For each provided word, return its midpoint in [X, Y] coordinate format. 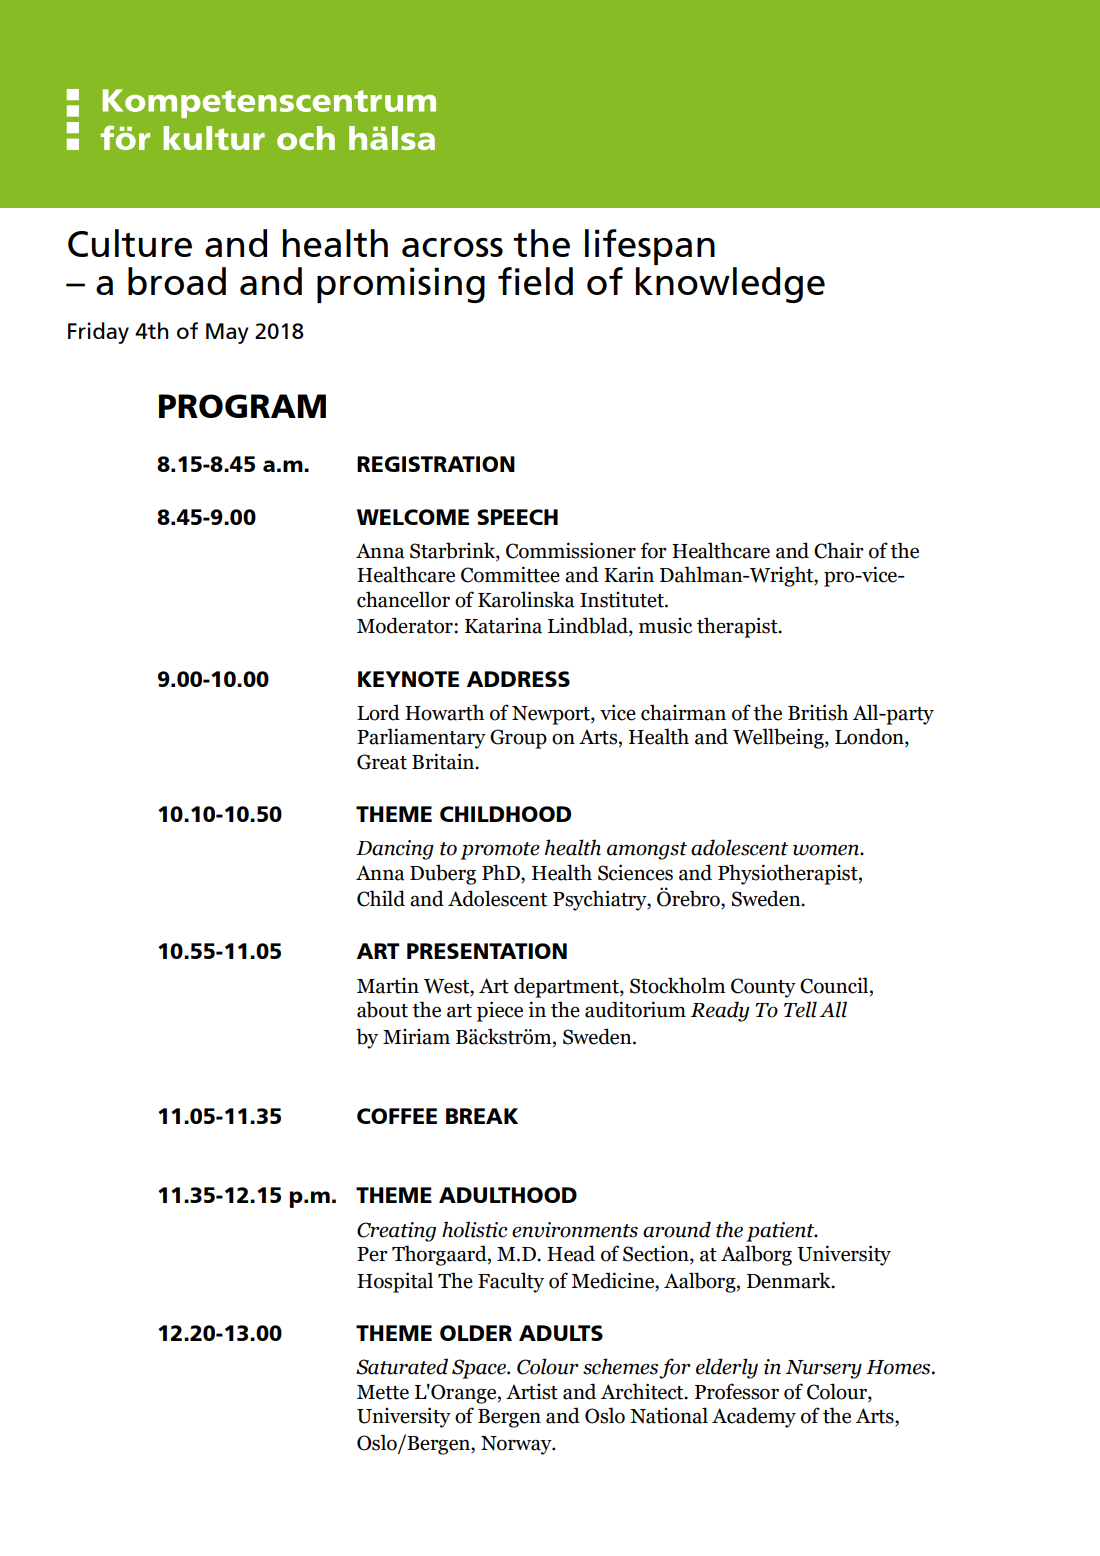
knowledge [730, 283]
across [452, 247]
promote [500, 851]
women [827, 850]
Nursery [823, 1369]
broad [177, 281]
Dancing [395, 850]
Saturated [402, 1366]
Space [480, 1369]
